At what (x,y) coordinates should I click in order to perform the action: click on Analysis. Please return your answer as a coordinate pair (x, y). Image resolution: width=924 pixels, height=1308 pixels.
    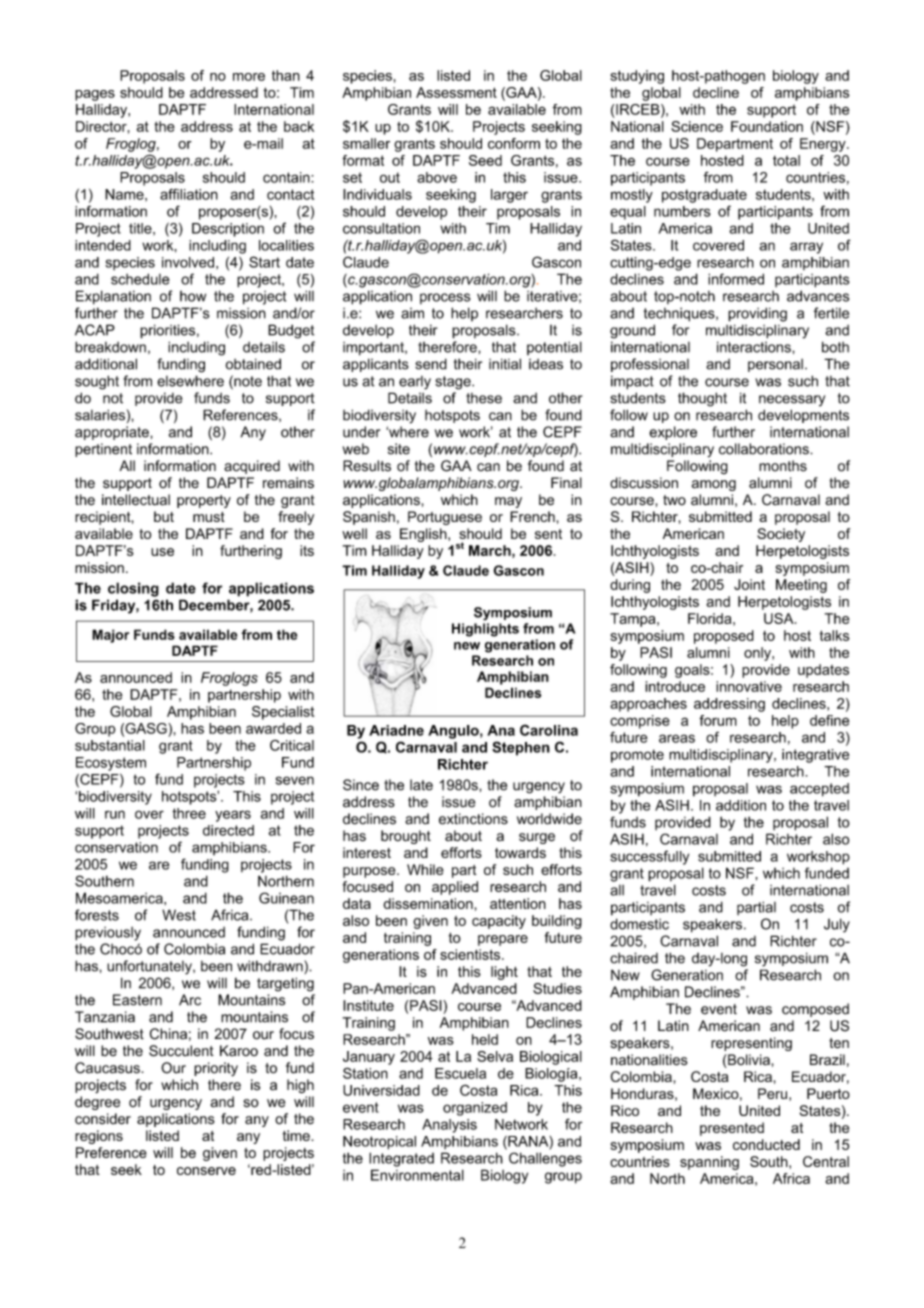
    Looking at the image, I should click on (449, 1126).
